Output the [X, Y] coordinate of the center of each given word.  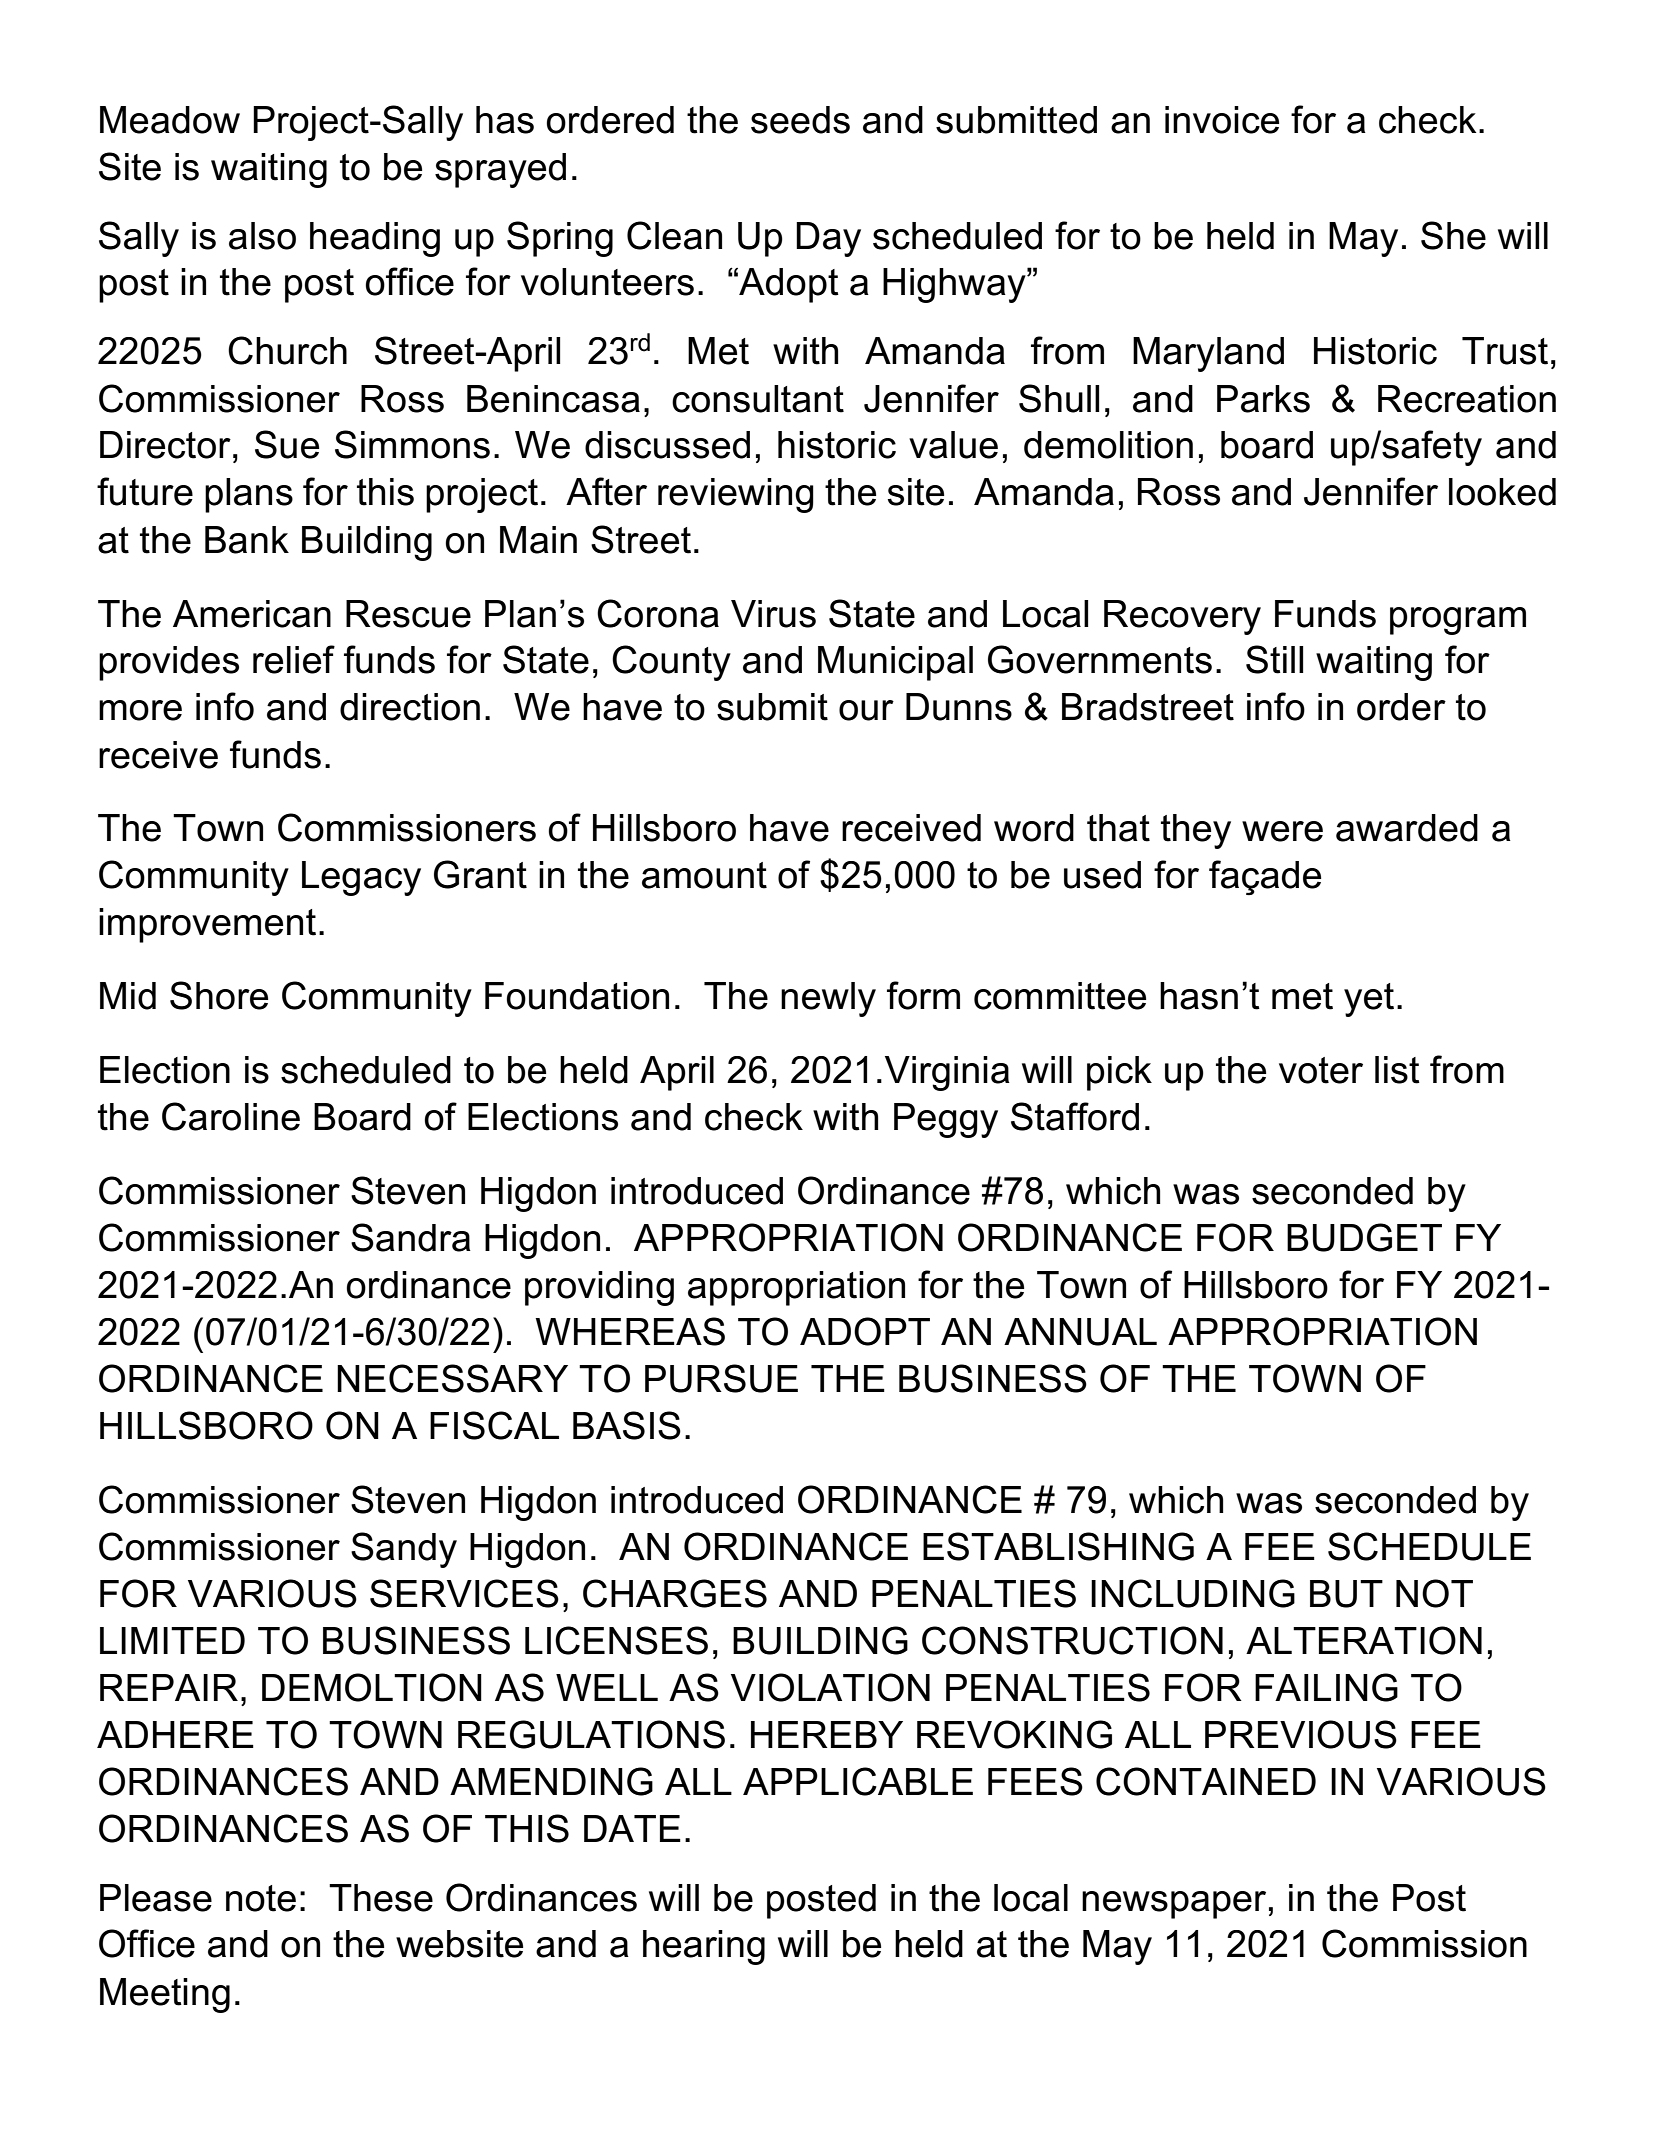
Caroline [231, 1116]
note [261, 1898]
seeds [800, 120]
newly [828, 999]
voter [1321, 1070]
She [1453, 235]
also [262, 236]
